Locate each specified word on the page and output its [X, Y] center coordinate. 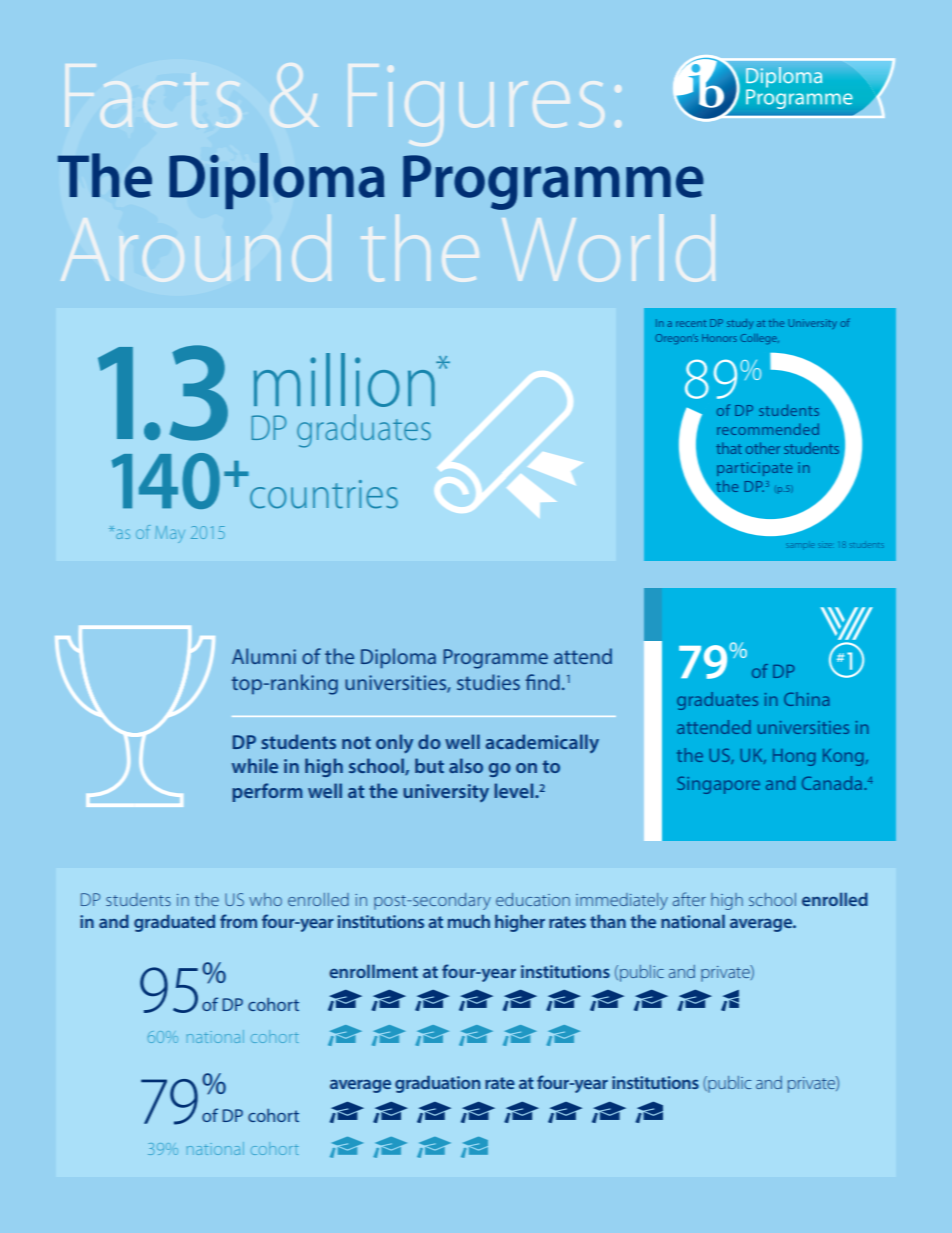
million [345, 380]
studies [488, 682]
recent [691, 323]
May [170, 534]
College [759, 339]
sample [801, 544]
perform [267, 792]
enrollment [373, 971]
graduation [437, 1084]
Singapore [718, 785]
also [466, 765]
